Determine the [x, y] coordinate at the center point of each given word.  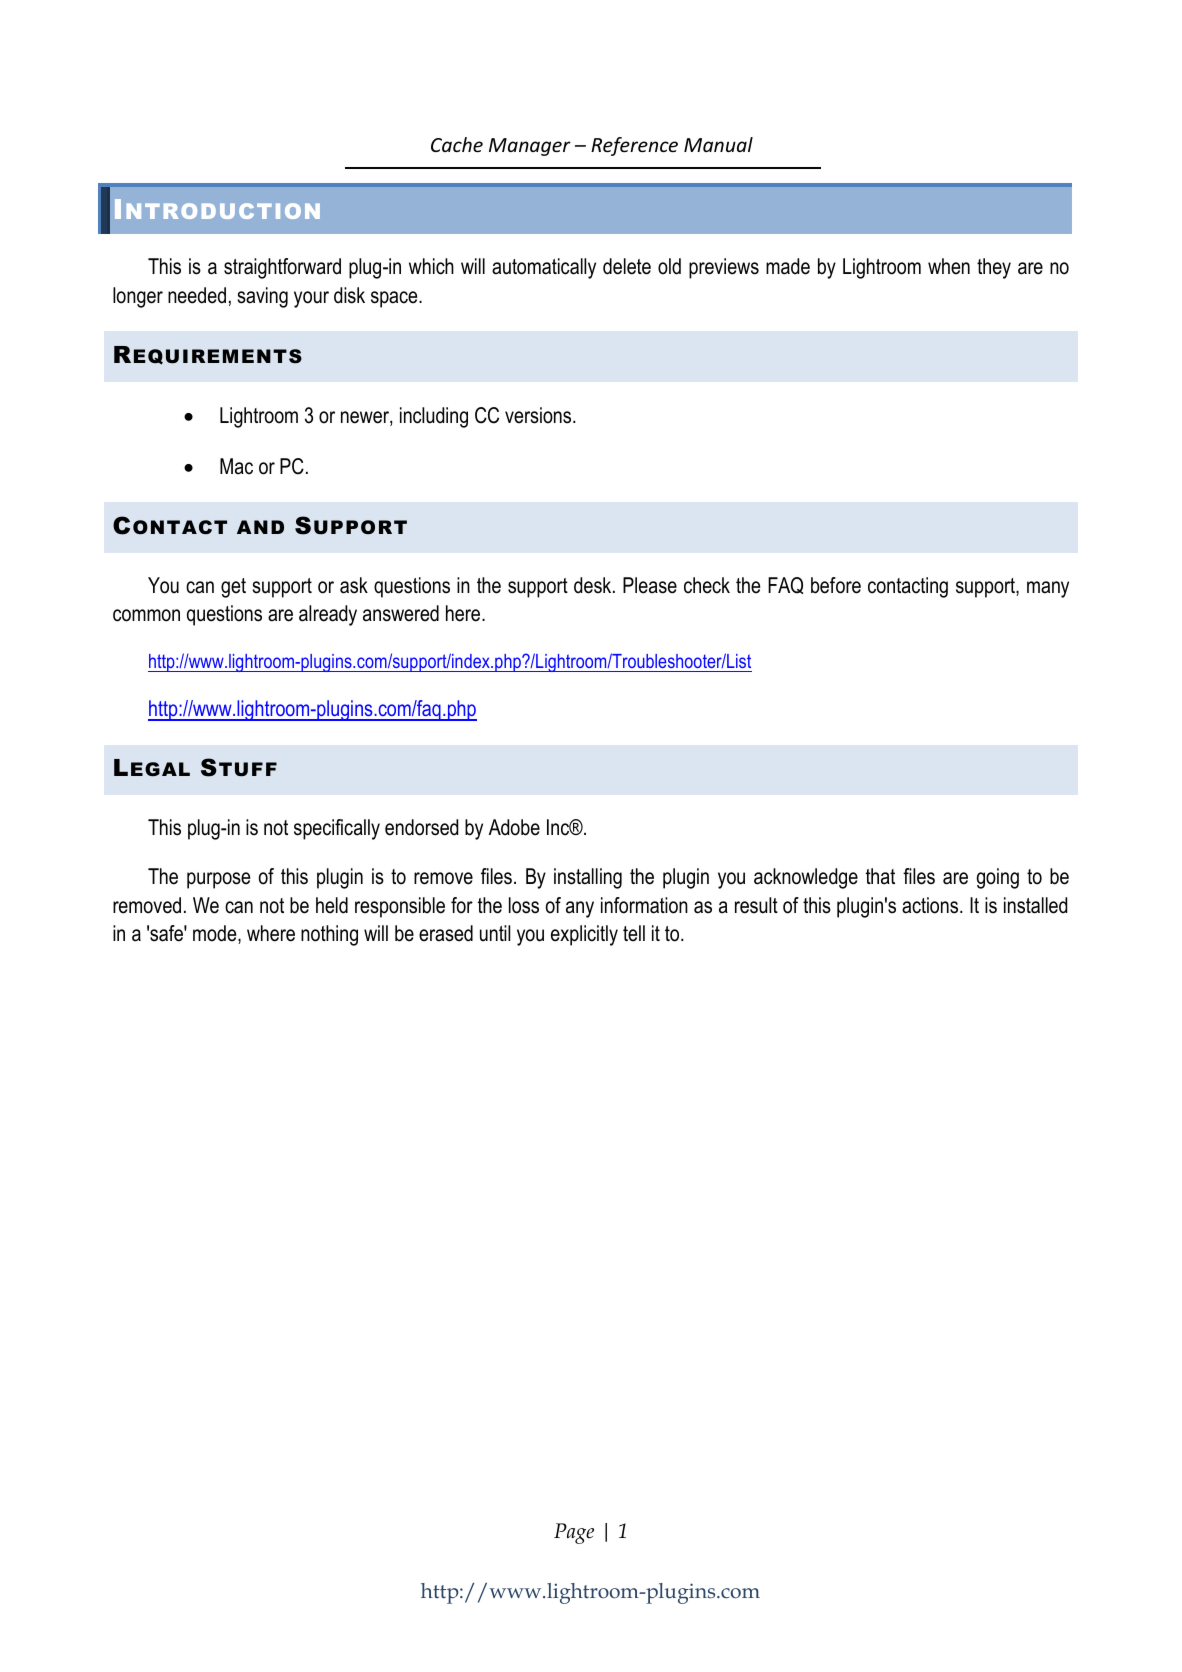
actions [931, 905]
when [949, 266]
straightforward [282, 268]
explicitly [584, 935]
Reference [634, 146]
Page [574, 1533]
